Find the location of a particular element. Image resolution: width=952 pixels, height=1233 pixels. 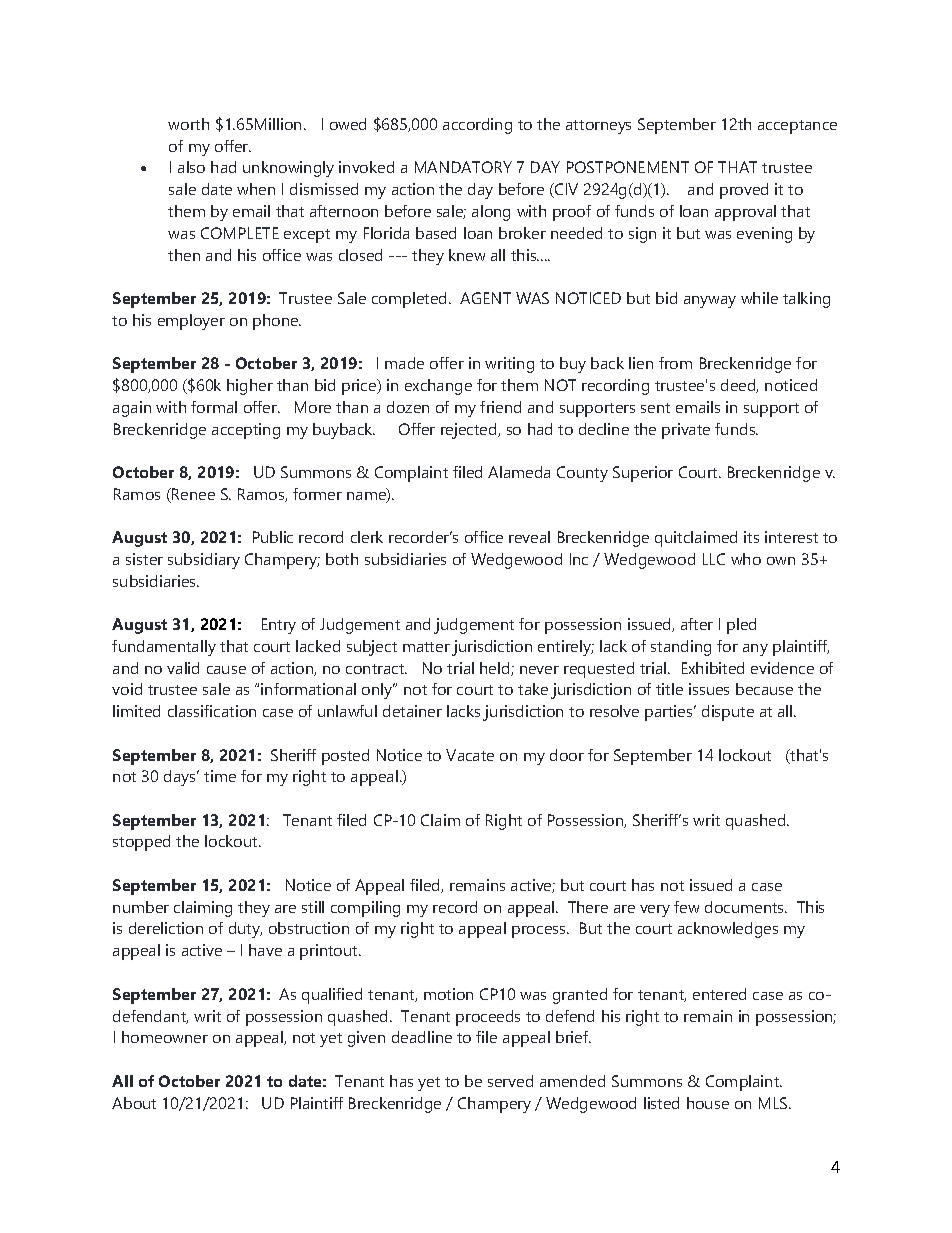

matter is located at coordinates (426, 647).
